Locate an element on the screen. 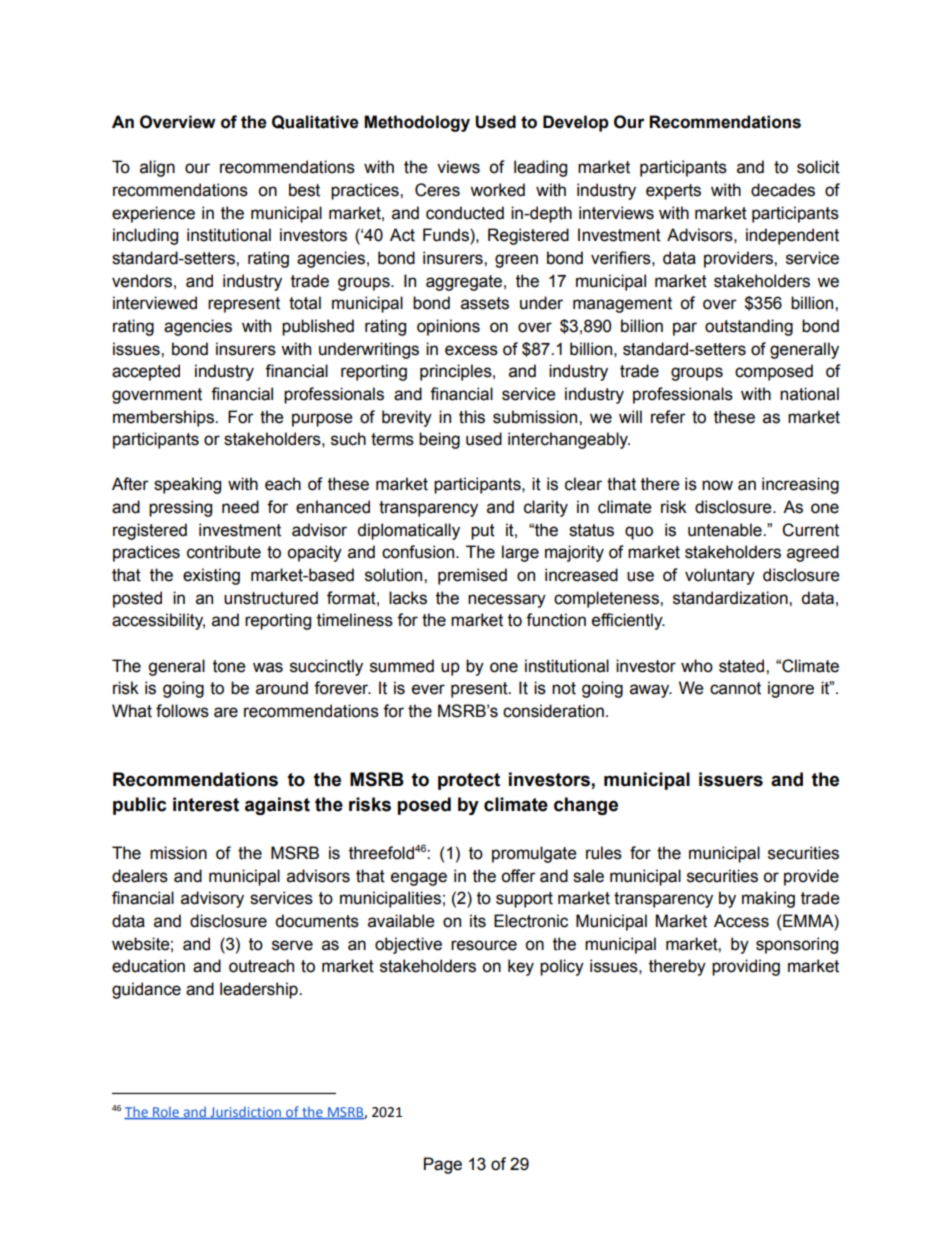 Image resolution: width=952 pixels, height=1233 pixels. now is located at coordinates (717, 485).
